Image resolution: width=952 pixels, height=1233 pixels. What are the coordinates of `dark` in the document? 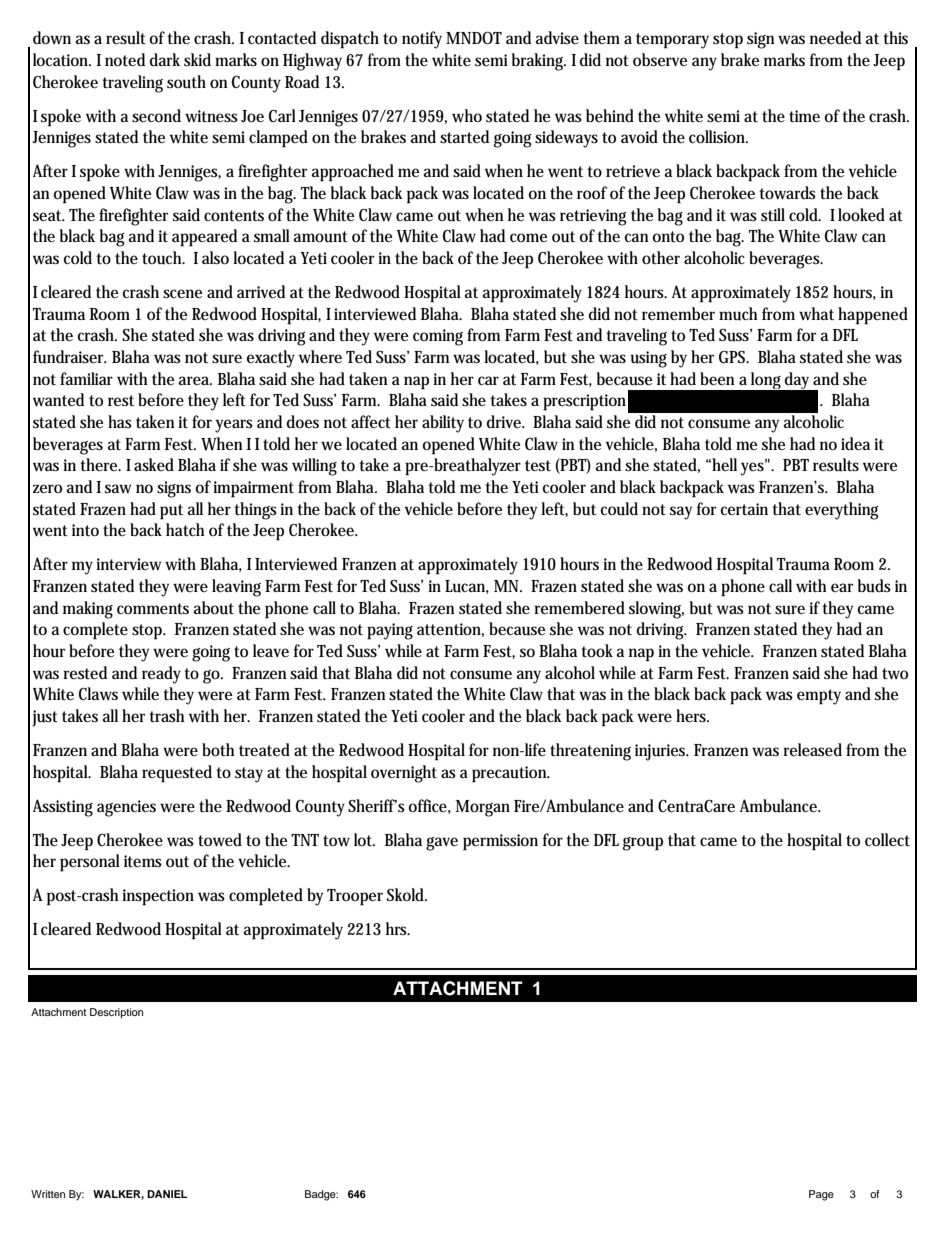 It's located at (165, 59).
